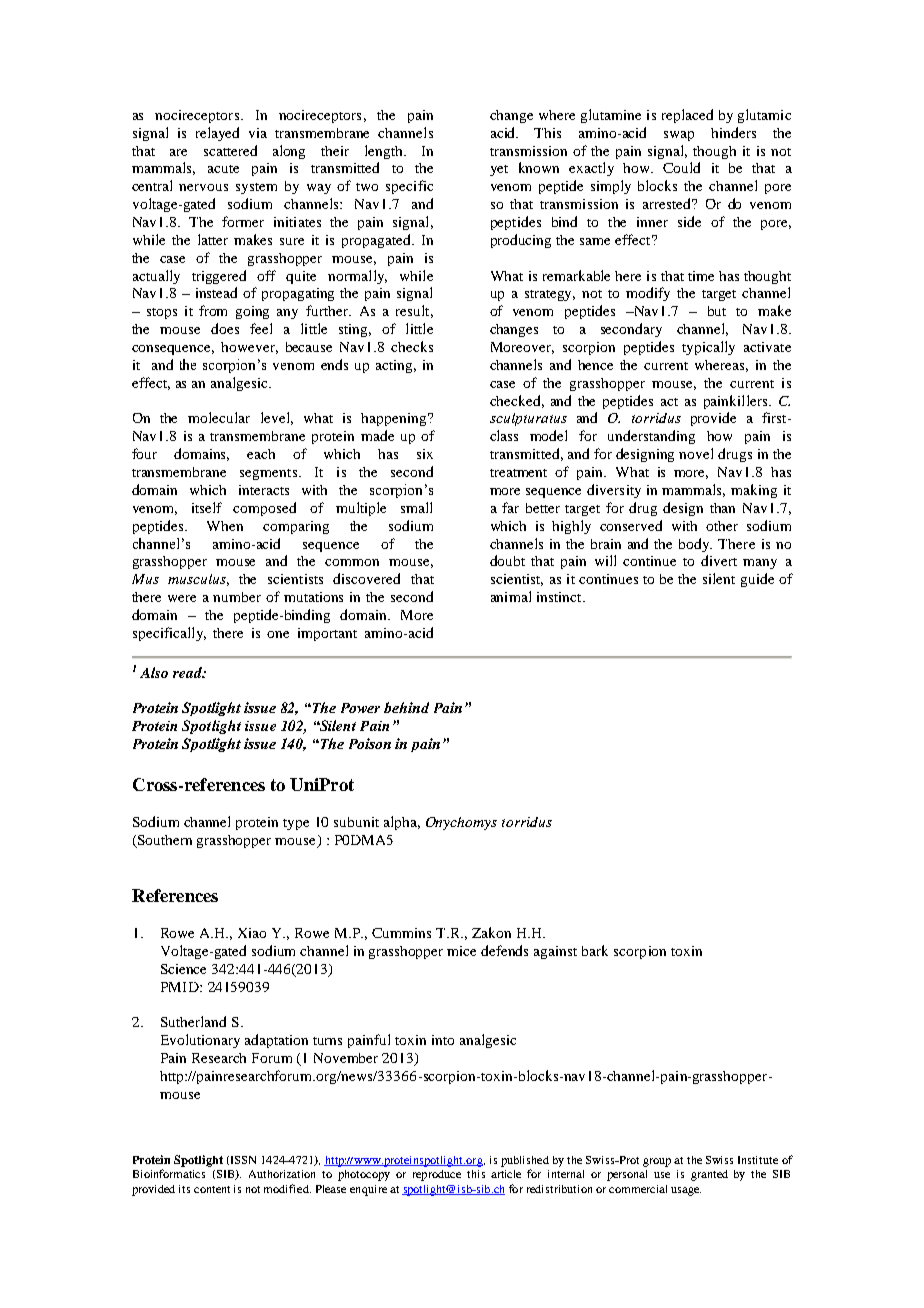  What do you see at coordinates (212, 1189) in the screenshot?
I see `content` at bounding box center [212, 1189].
